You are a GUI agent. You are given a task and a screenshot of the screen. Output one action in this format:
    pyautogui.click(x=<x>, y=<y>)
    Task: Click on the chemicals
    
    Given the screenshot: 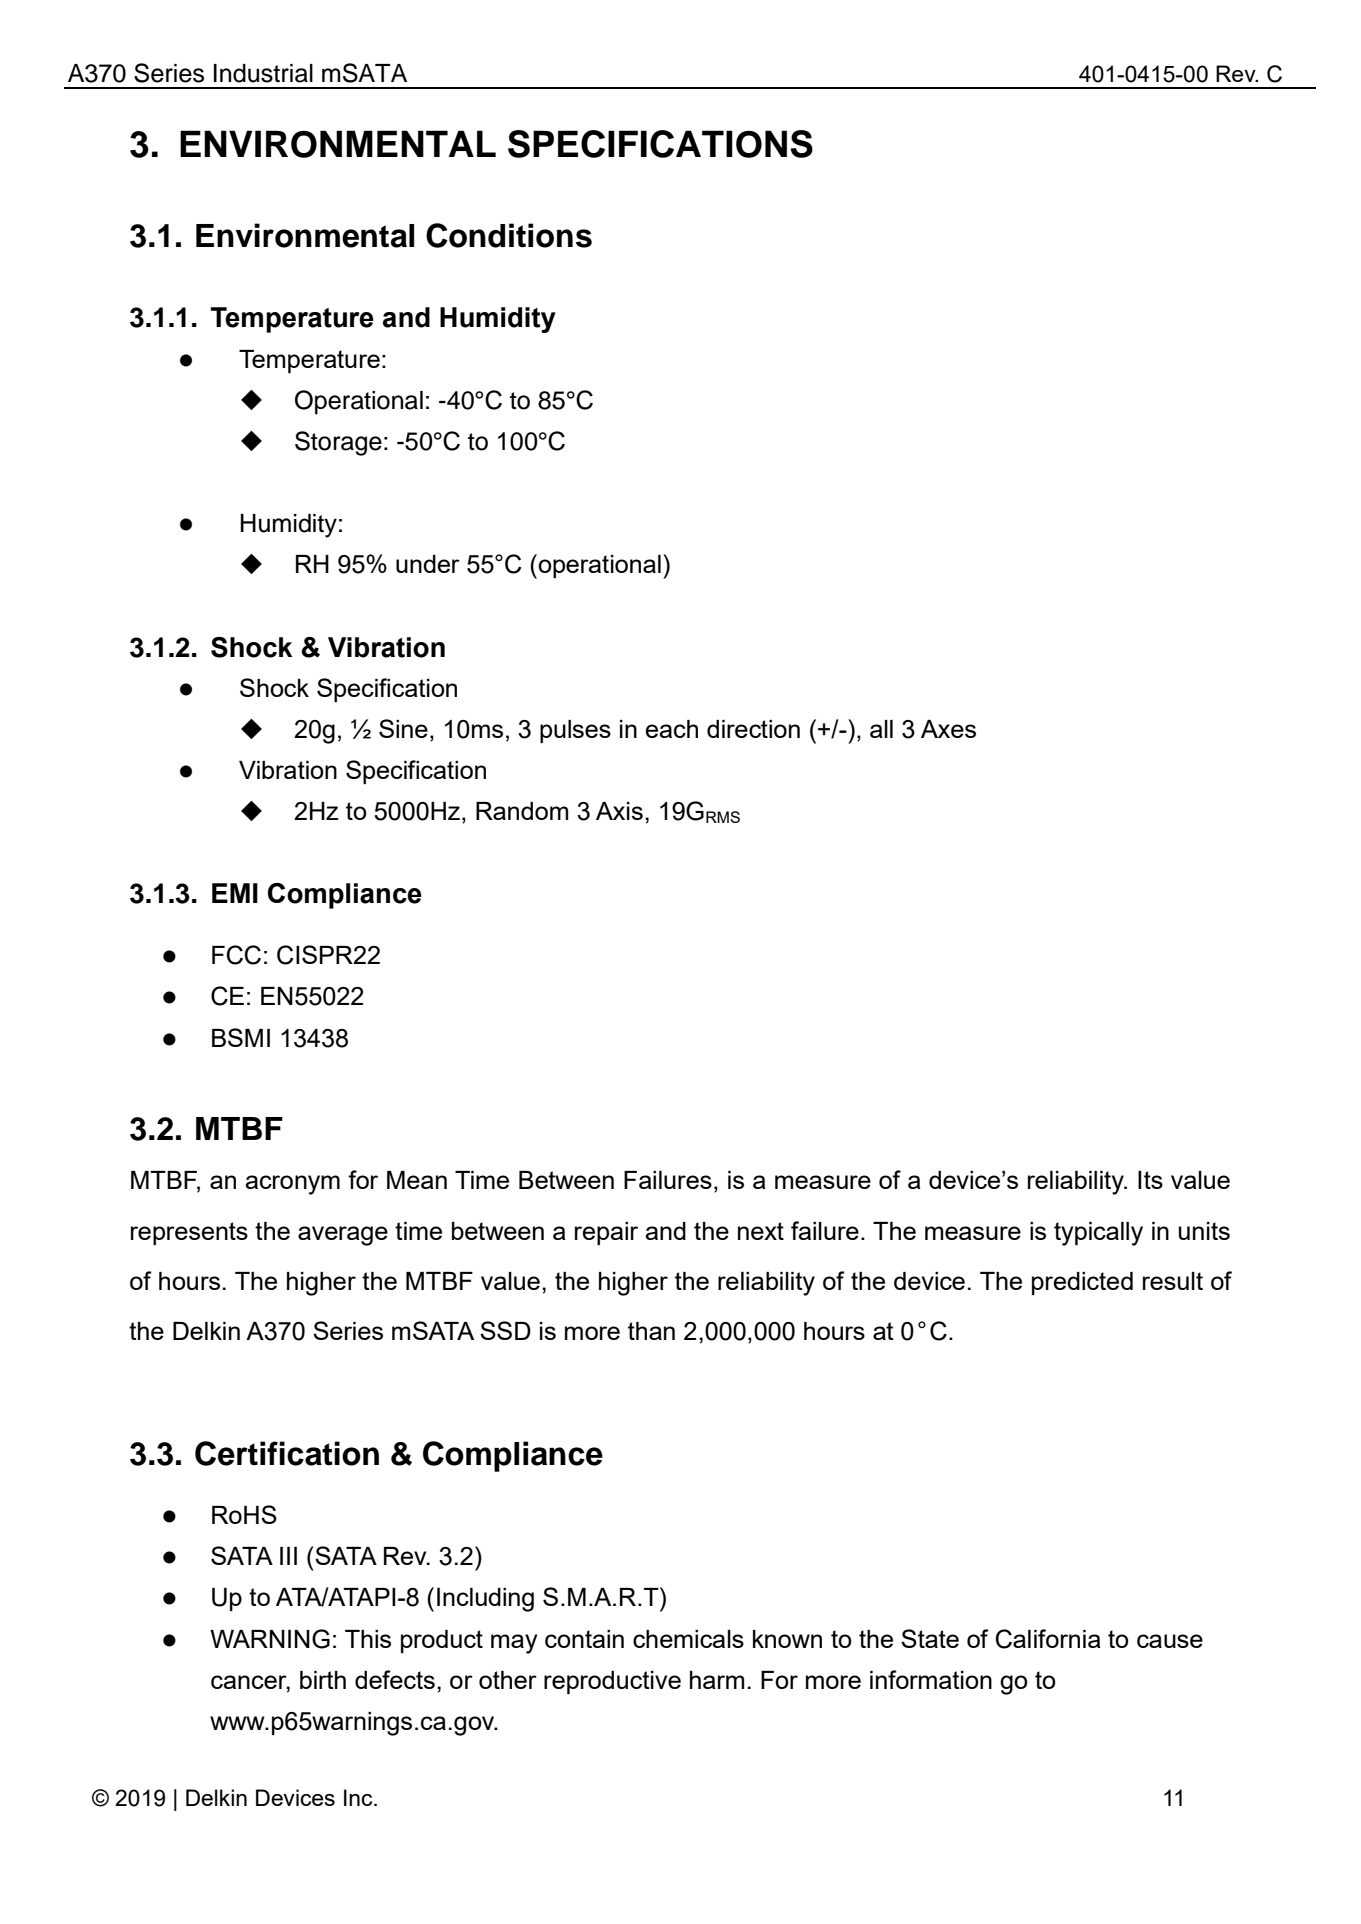 What is the action you would take?
    pyautogui.click(x=688, y=1639)
